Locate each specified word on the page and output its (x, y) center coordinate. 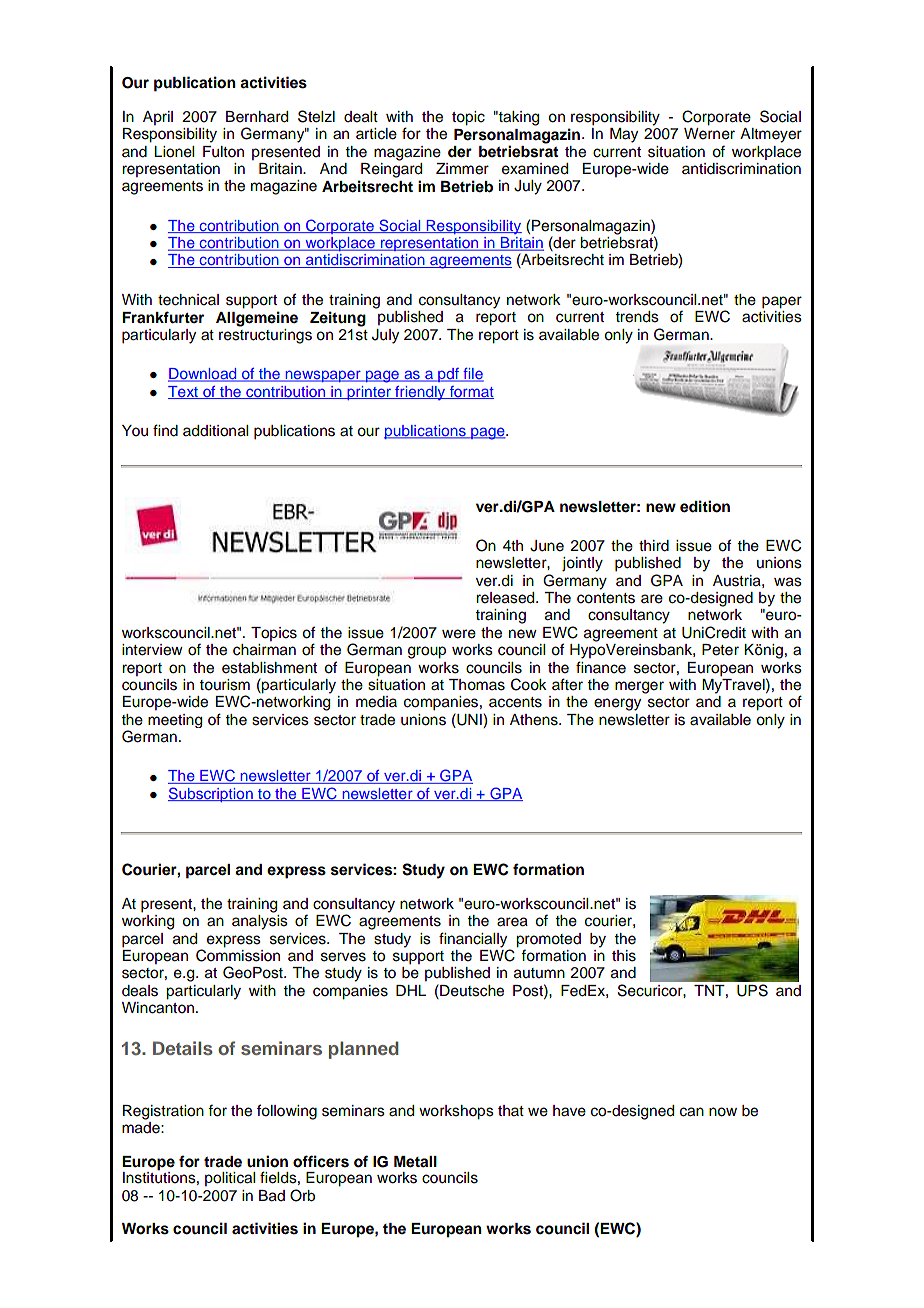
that (511, 1110)
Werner (709, 134)
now (723, 1112)
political (230, 1179)
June (547, 546)
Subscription (211, 794)
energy (617, 704)
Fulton (223, 152)
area (512, 922)
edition (705, 506)
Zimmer (462, 169)
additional (215, 431)
